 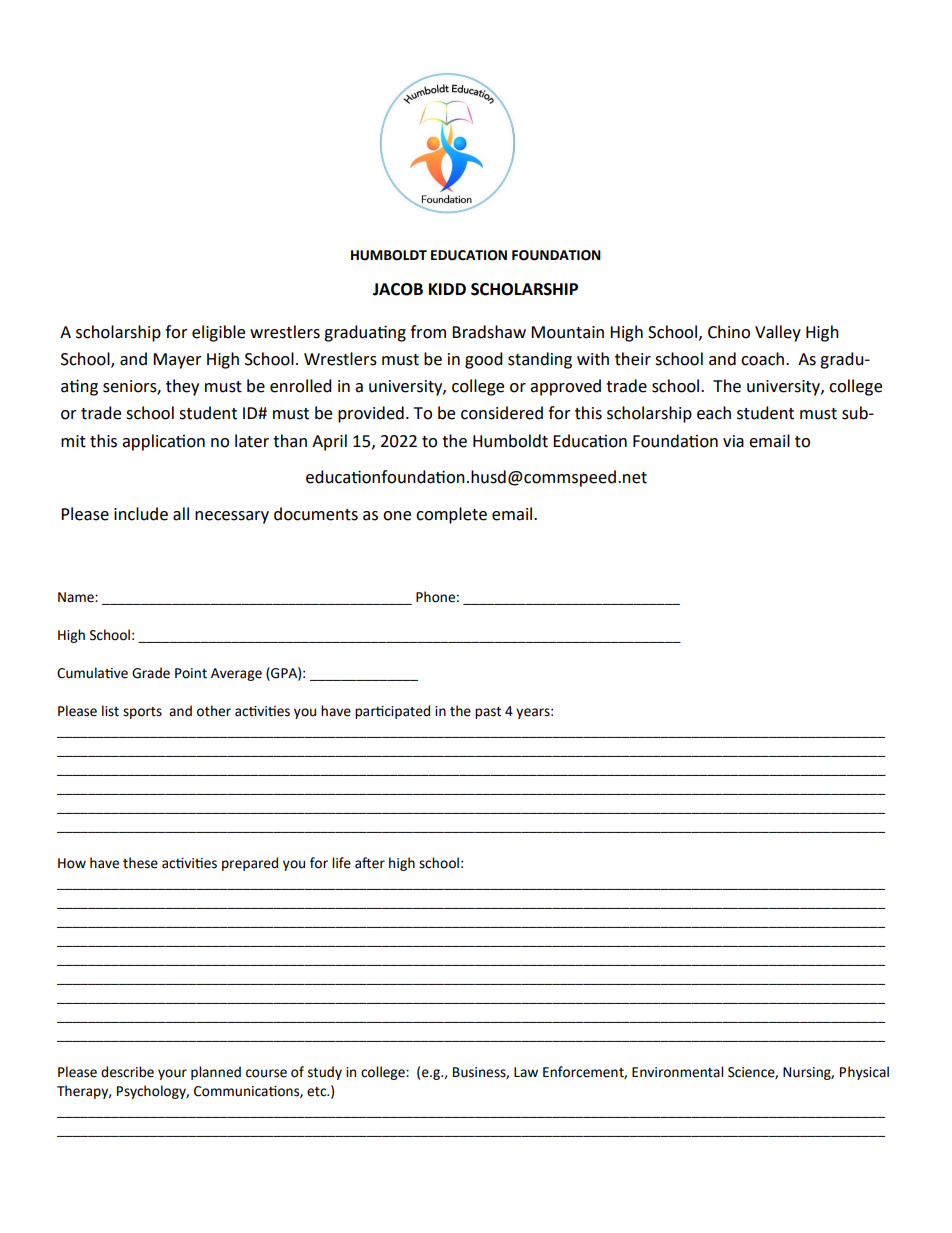 What do you see at coordinates (677, 1072) in the screenshot?
I see `Environmental` at bounding box center [677, 1072].
